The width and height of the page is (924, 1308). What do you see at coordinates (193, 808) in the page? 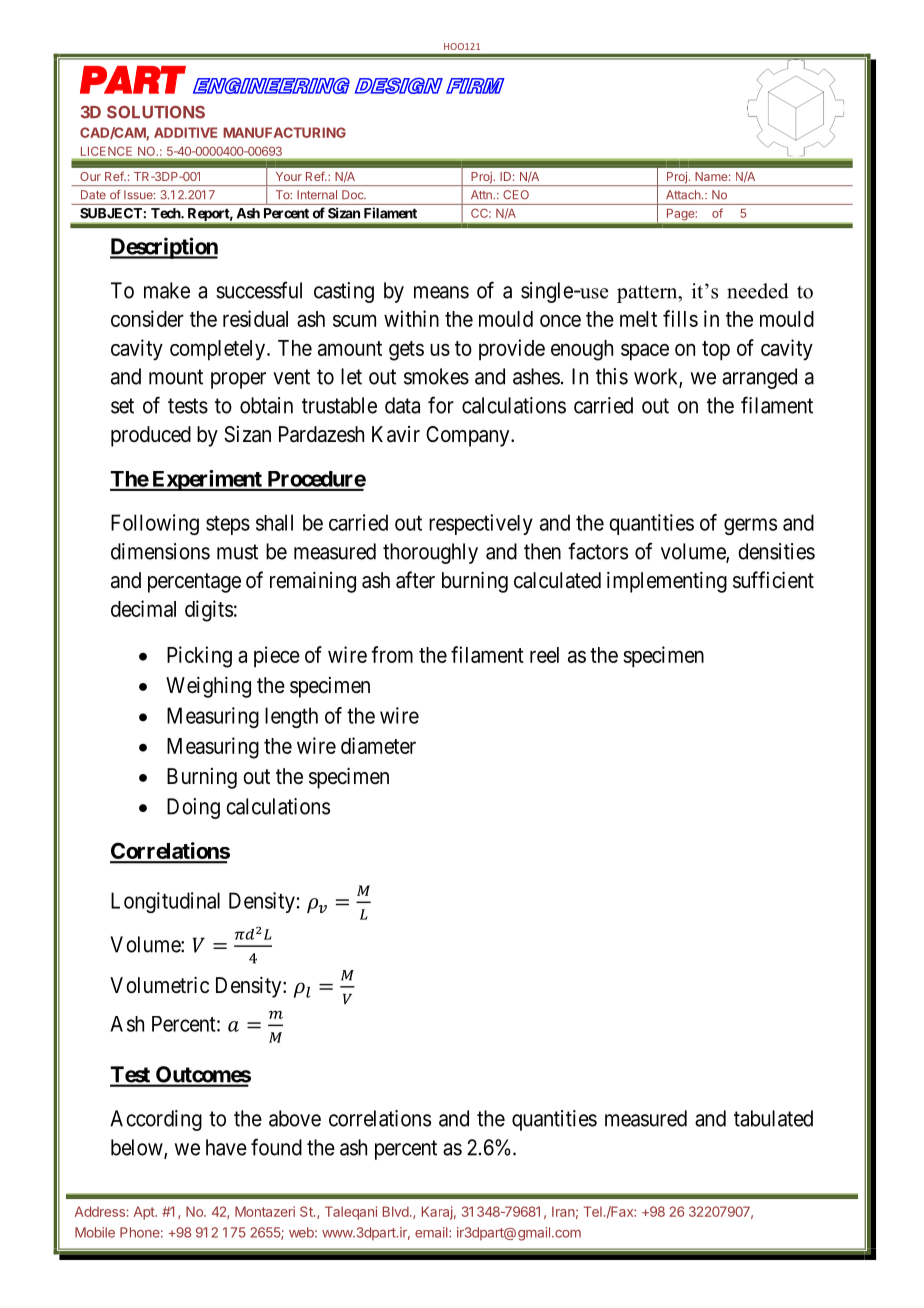
I see `Doing` at bounding box center [193, 808].
